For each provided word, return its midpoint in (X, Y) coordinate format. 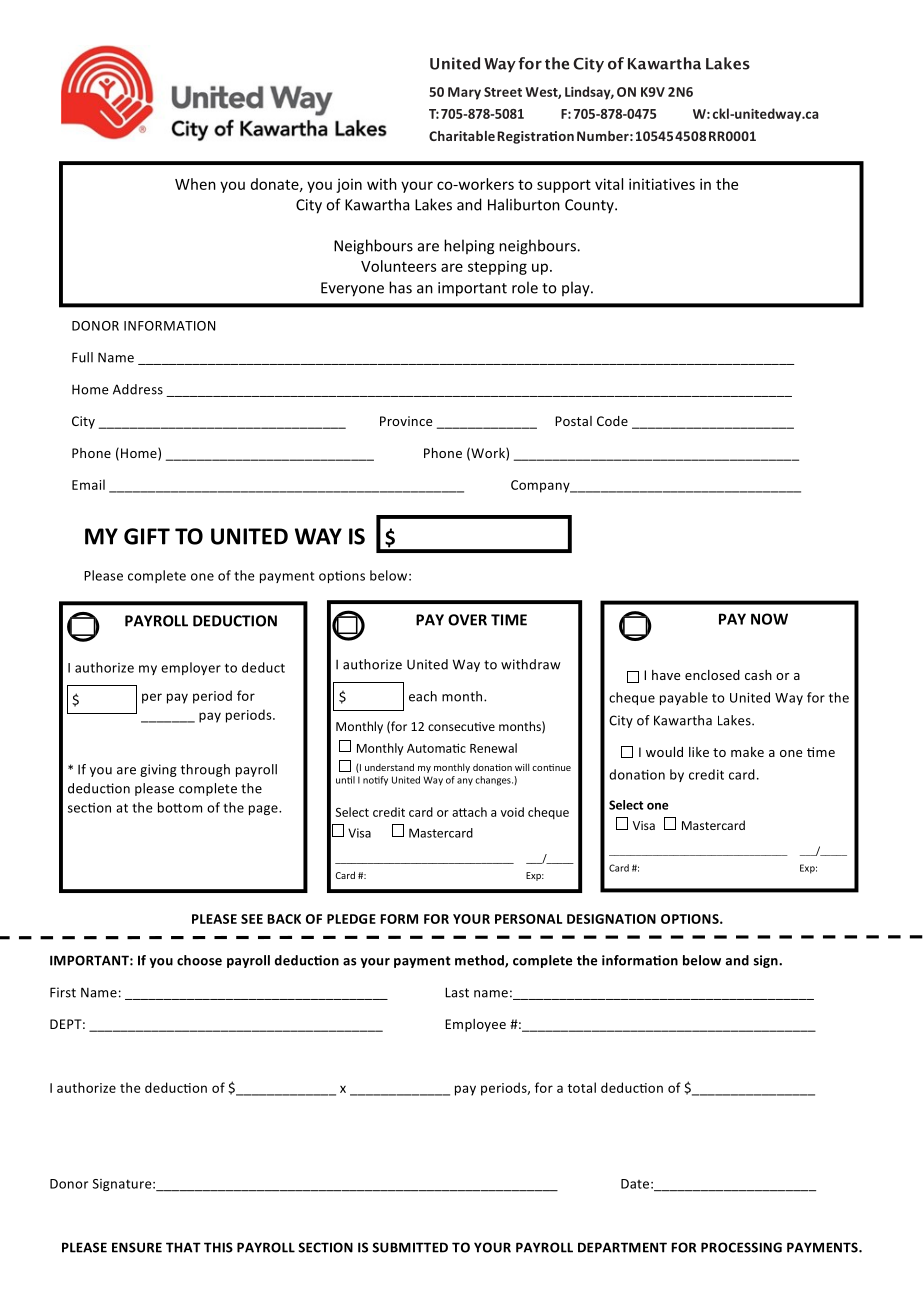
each (423, 696)
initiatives (662, 184)
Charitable (462, 136)
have (666, 675)
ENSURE (137, 1247)
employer (191, 668)
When (195, 184)
